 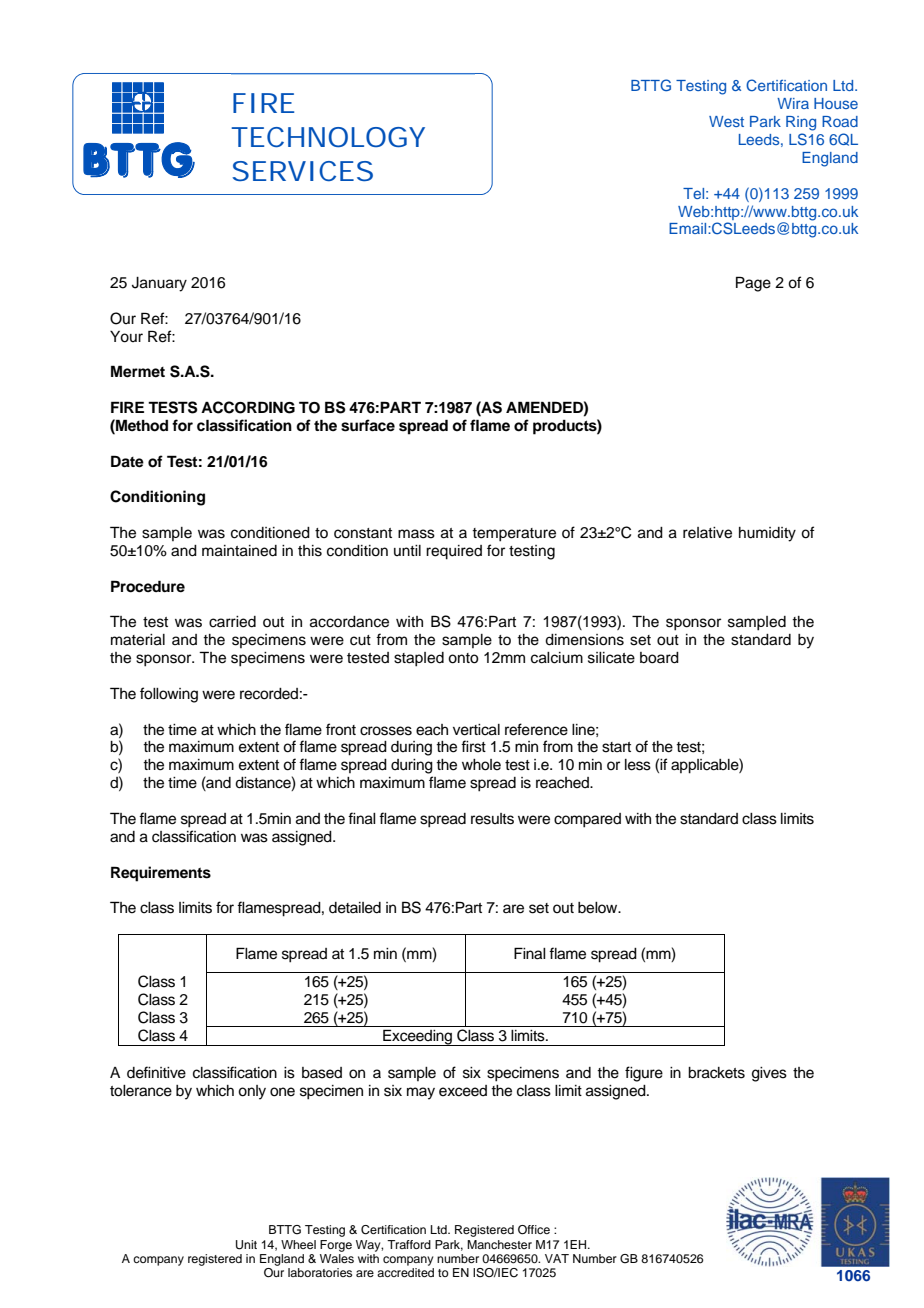 I want to click on surface, so click(x=368, y=425).
